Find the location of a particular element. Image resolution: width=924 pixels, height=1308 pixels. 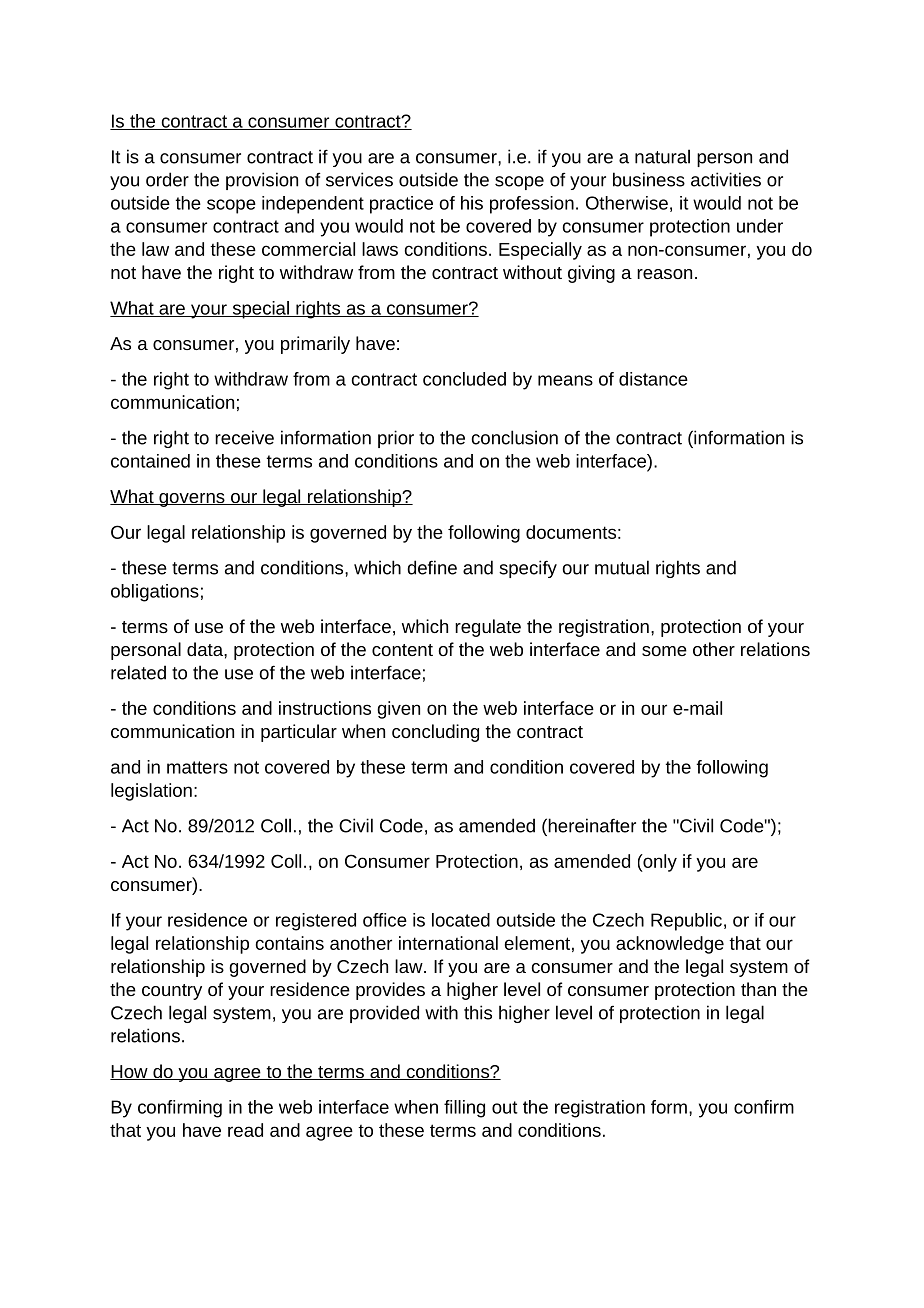

read is located at coordinates (245, 1130).
